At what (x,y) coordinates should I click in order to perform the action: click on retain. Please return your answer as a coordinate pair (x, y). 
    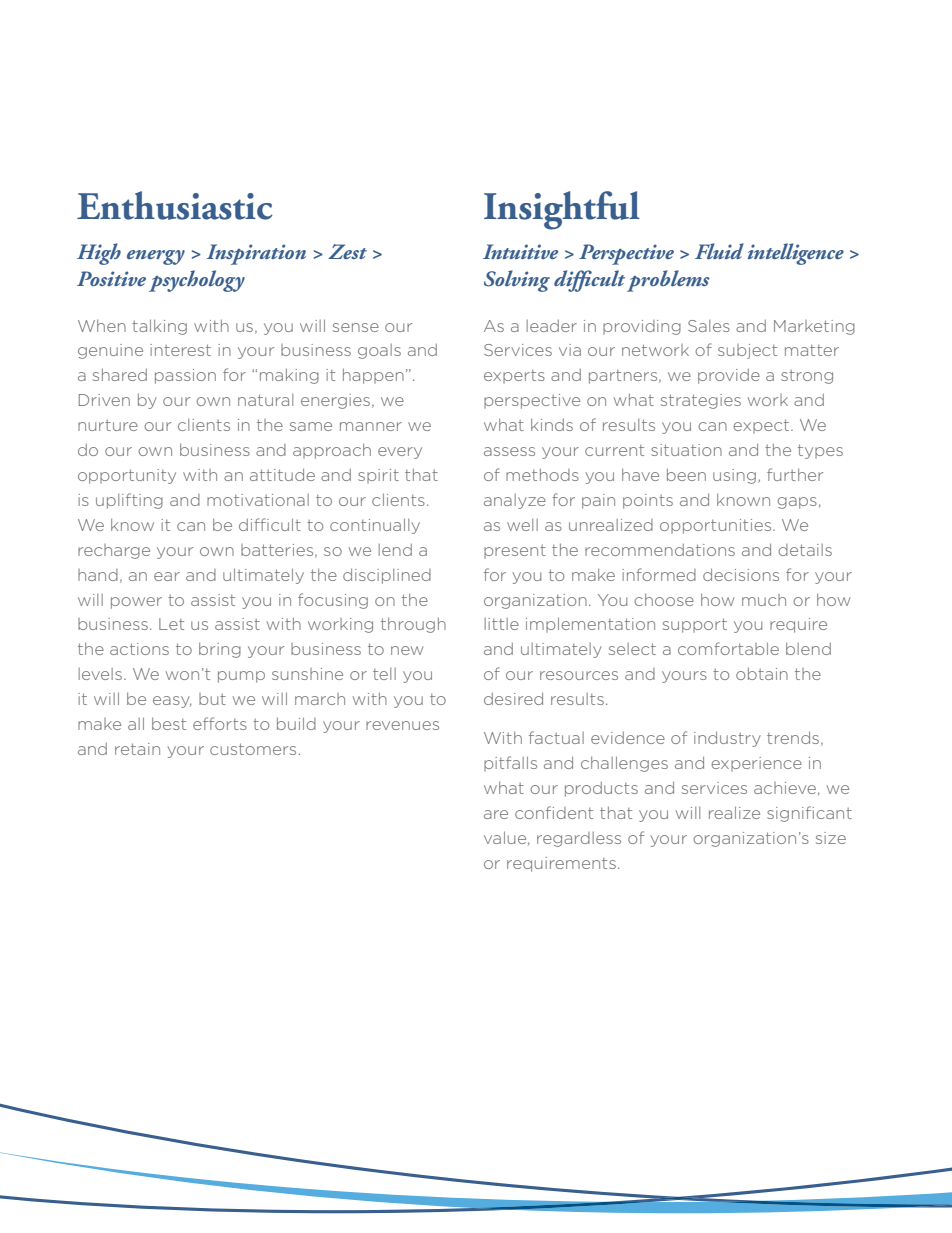
    Looking at the image, I should click on (137, 749).
